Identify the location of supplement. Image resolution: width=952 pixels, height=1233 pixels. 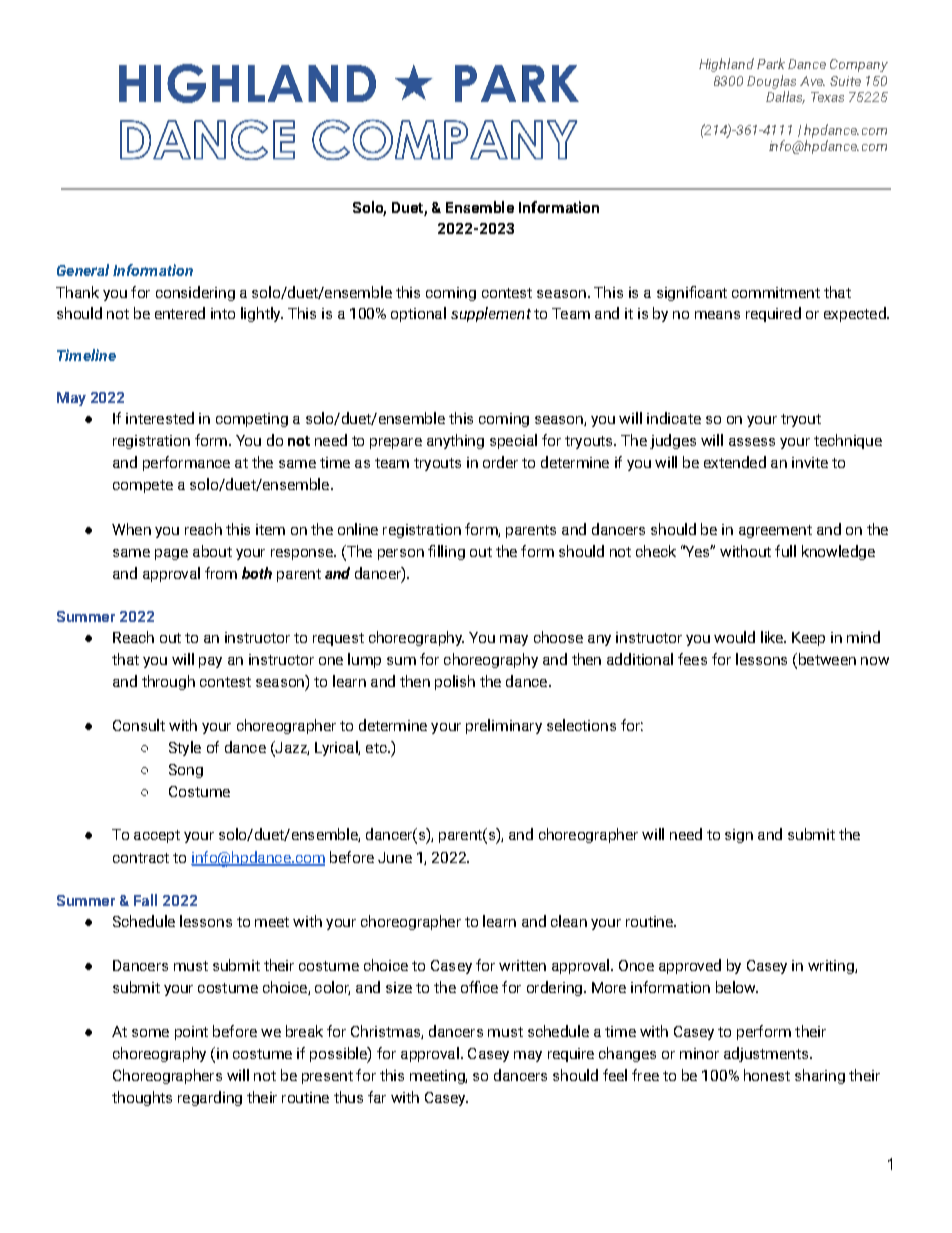
(491, 314).
